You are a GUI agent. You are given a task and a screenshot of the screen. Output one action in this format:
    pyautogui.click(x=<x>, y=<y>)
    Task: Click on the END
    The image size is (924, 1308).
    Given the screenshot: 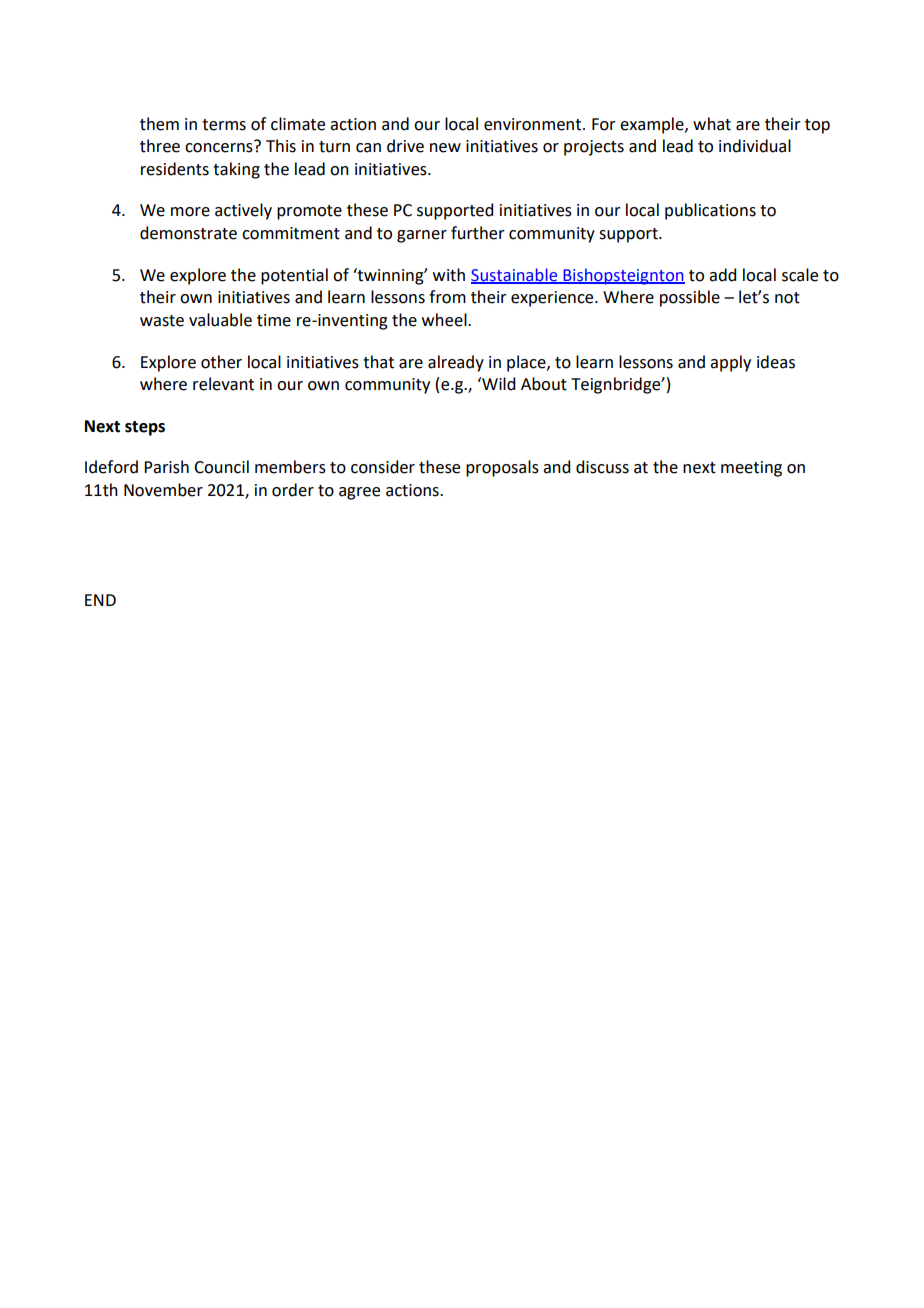 What is the action you would take?
    pyautogui.click(x=100, y=600)
